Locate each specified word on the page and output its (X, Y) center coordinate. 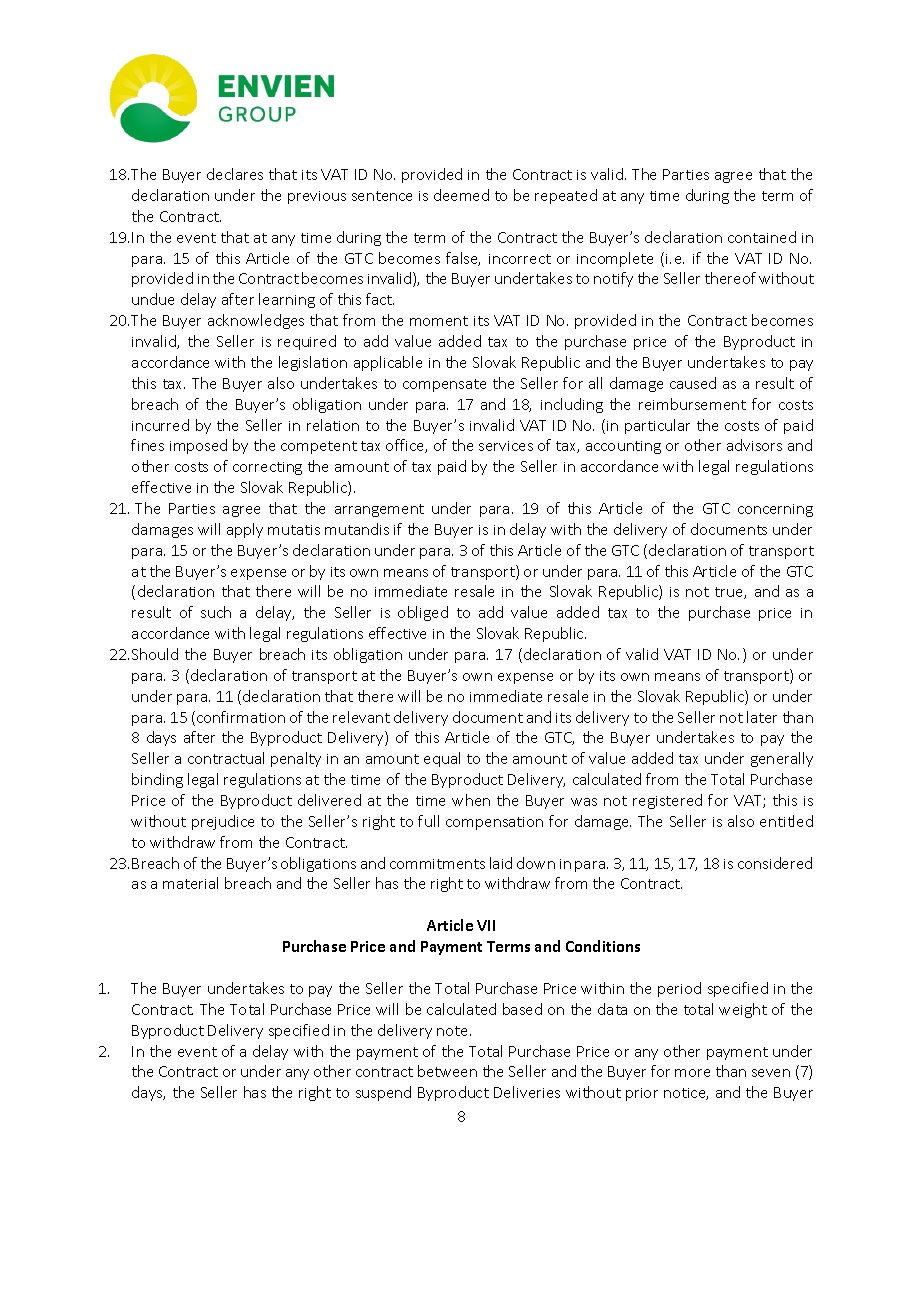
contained (762, 237)
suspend (383, 1093)
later (762, 717)
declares (235, 174)
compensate (444, 385)
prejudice (223, 822)
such (216, 612)
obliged (423, 613)
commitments (437, 864)
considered (775, 863)
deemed (461, 195)
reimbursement (692, 404)
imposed (198, 446)
